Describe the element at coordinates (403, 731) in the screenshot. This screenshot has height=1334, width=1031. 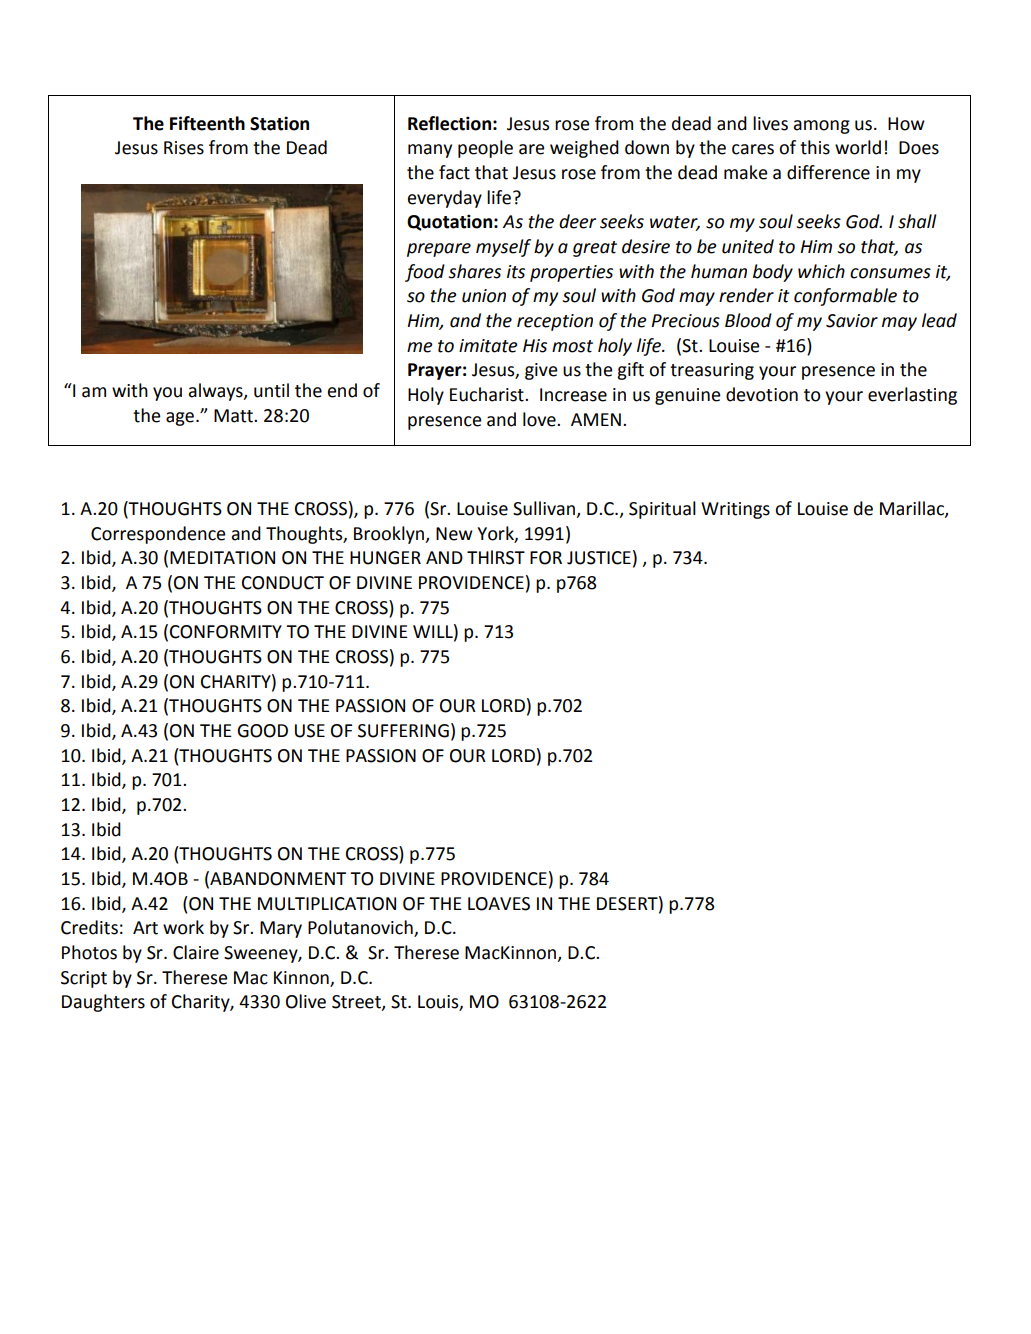
I see `SUFFERING` at that location.
